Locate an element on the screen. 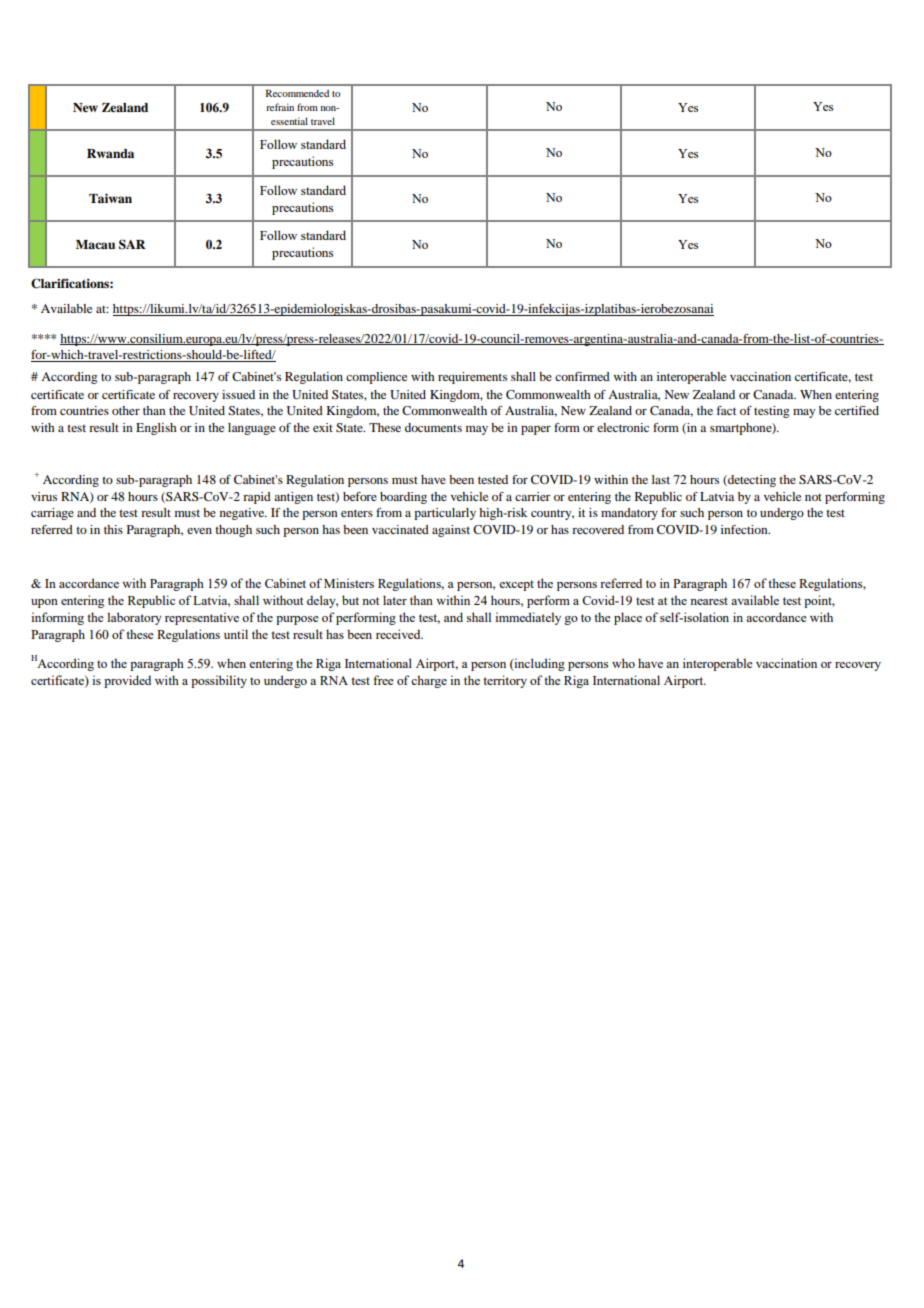  charge is located at coordinates (429, 681).
